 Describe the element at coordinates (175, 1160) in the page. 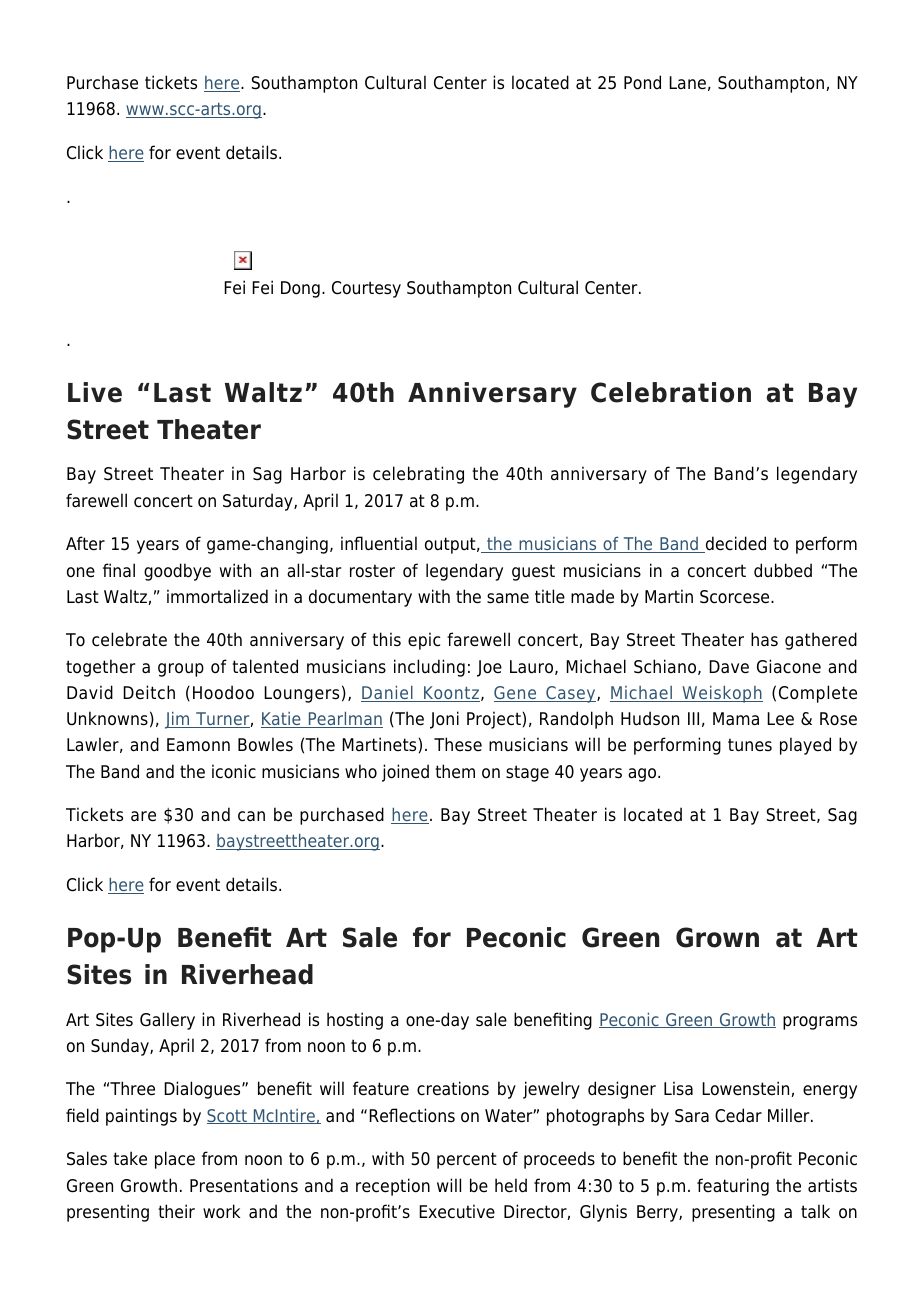

I see `place` at that location.
